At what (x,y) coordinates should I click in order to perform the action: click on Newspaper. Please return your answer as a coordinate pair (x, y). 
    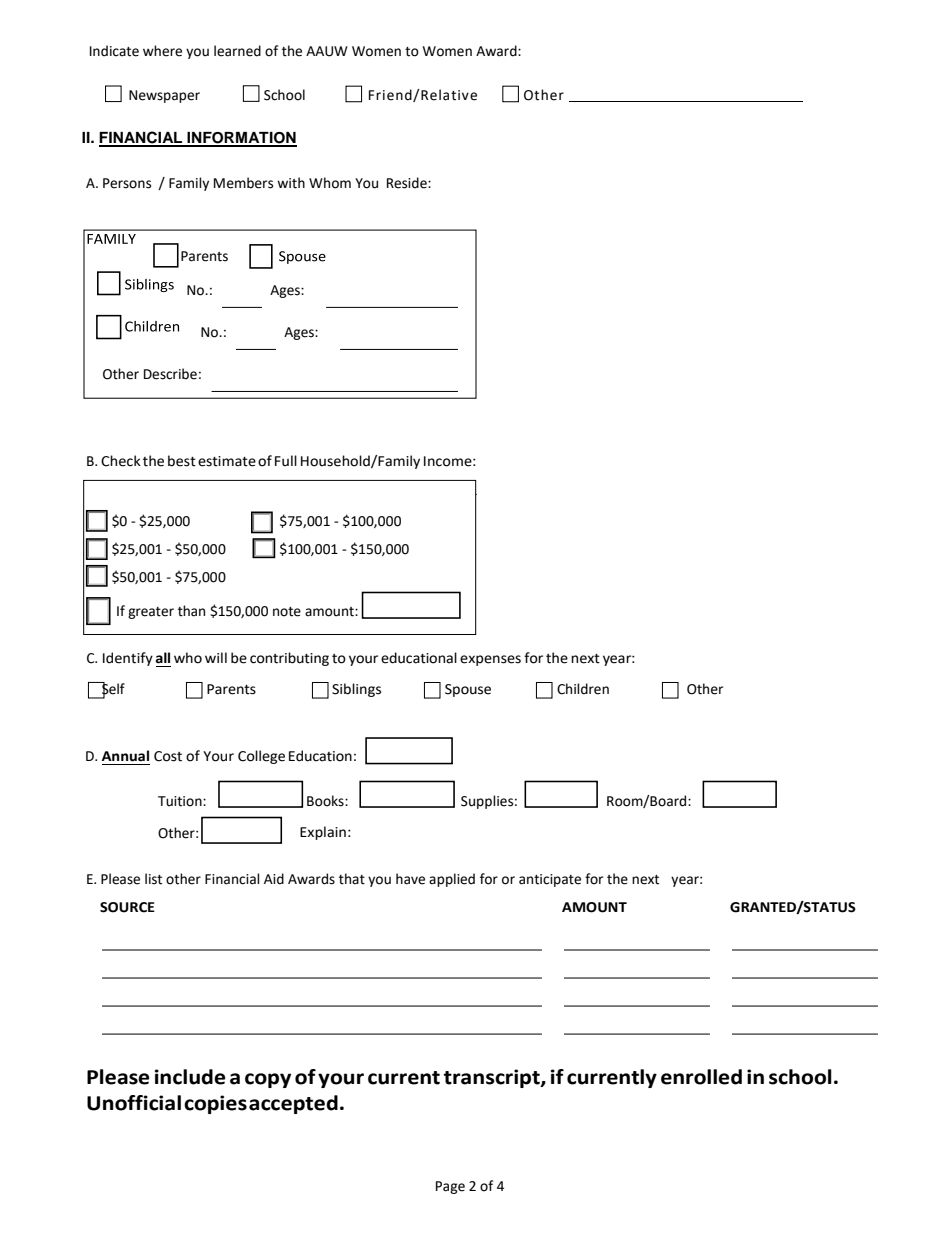
    Looking at the image, I should click on (164, 96).
